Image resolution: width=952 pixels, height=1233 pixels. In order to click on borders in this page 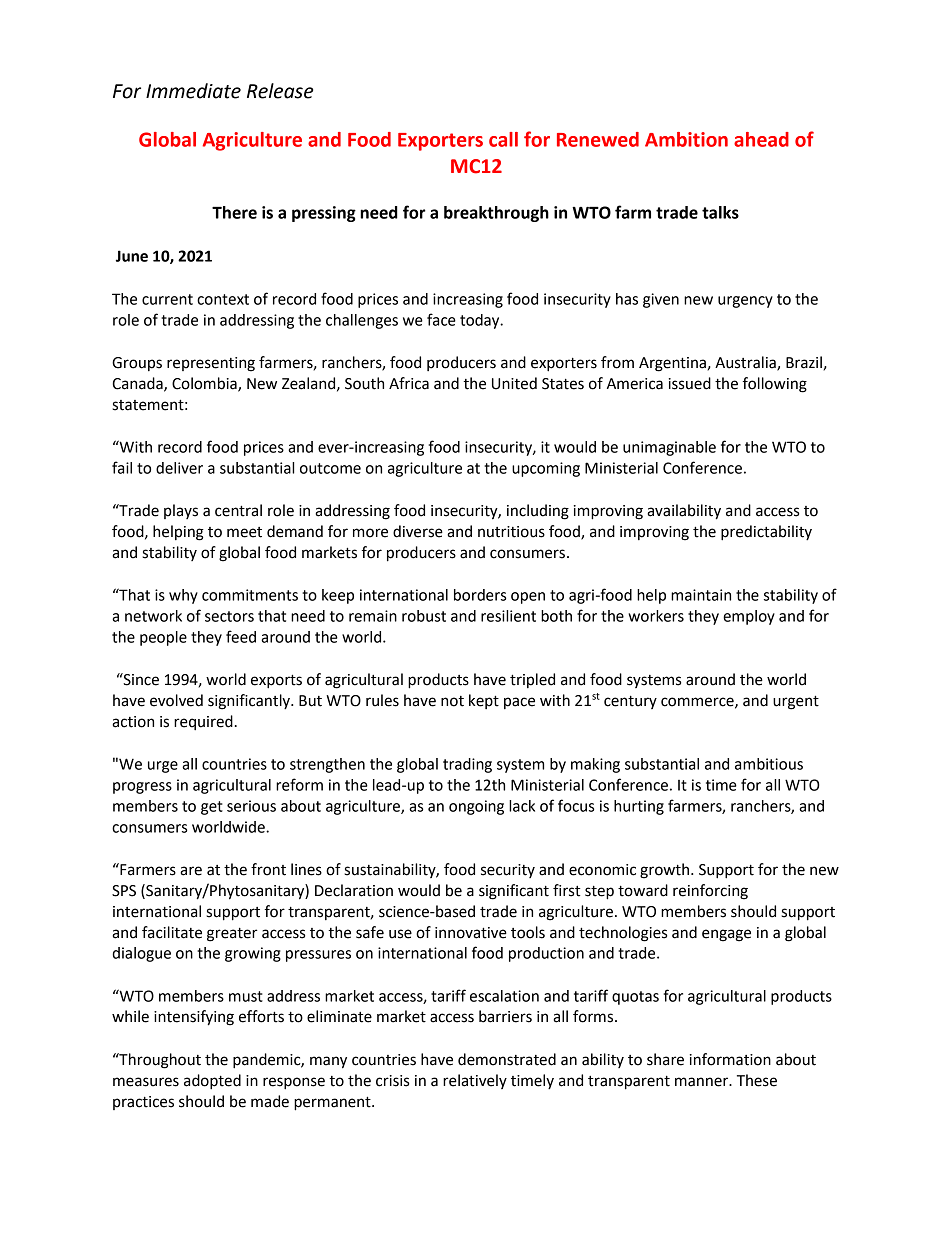, I will do `click(480, 595)`.
